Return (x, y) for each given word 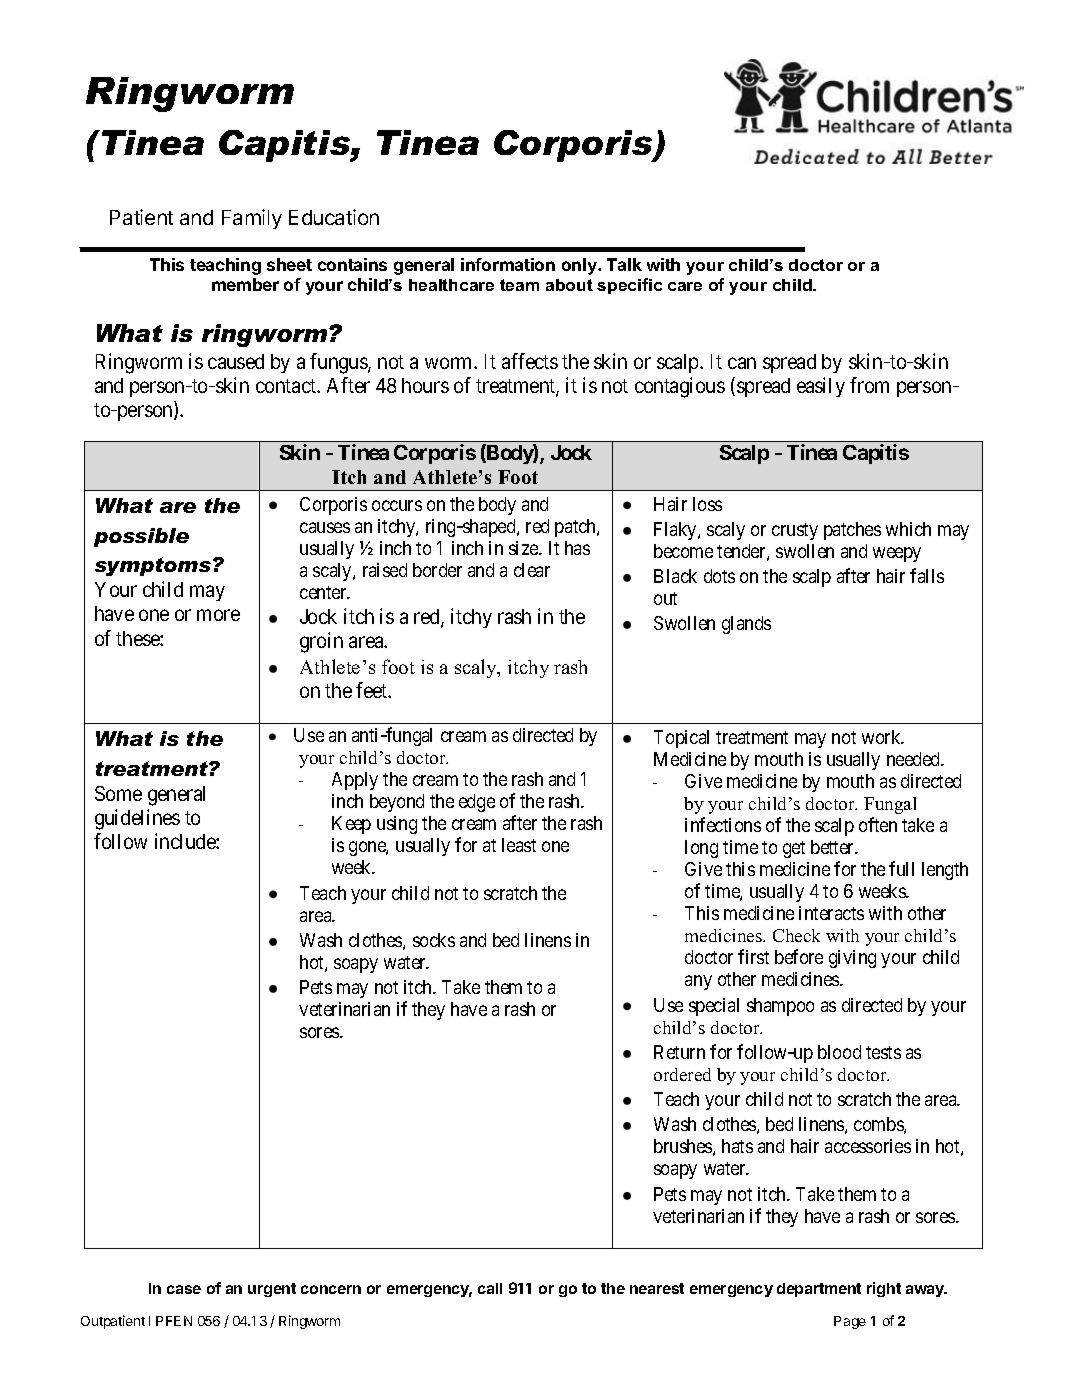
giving (852, 959)
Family (252, 219)
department (819, 1290)
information (508, 264)
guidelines (137, 819)
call (490, 1288)
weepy (897, 554)
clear (532, 570)
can (742, 363)
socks (434, 940)
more (218, 615)
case (184, 1289)
